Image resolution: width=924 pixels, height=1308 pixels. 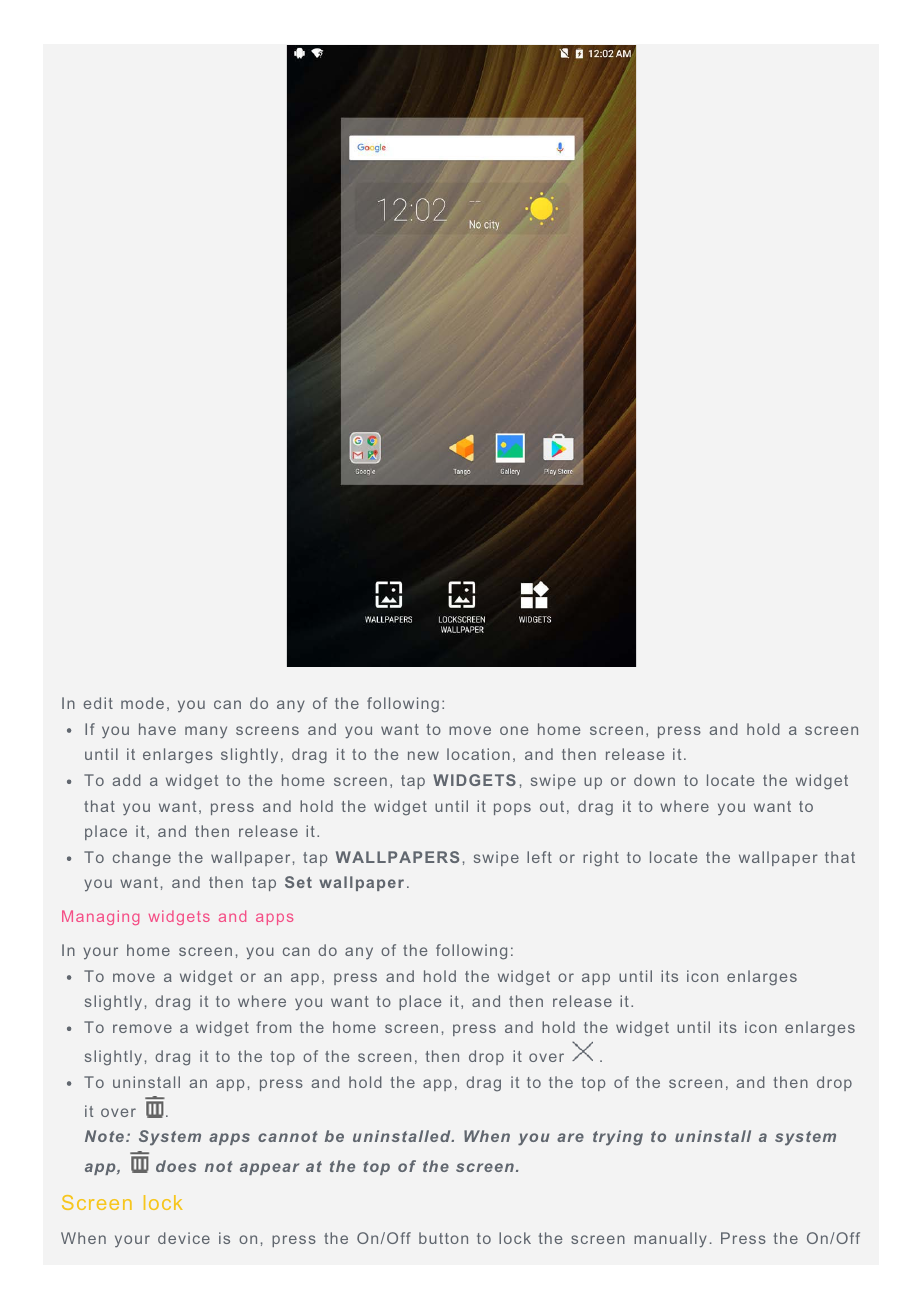 I want to click on from, so click(x=273, y=1027).
